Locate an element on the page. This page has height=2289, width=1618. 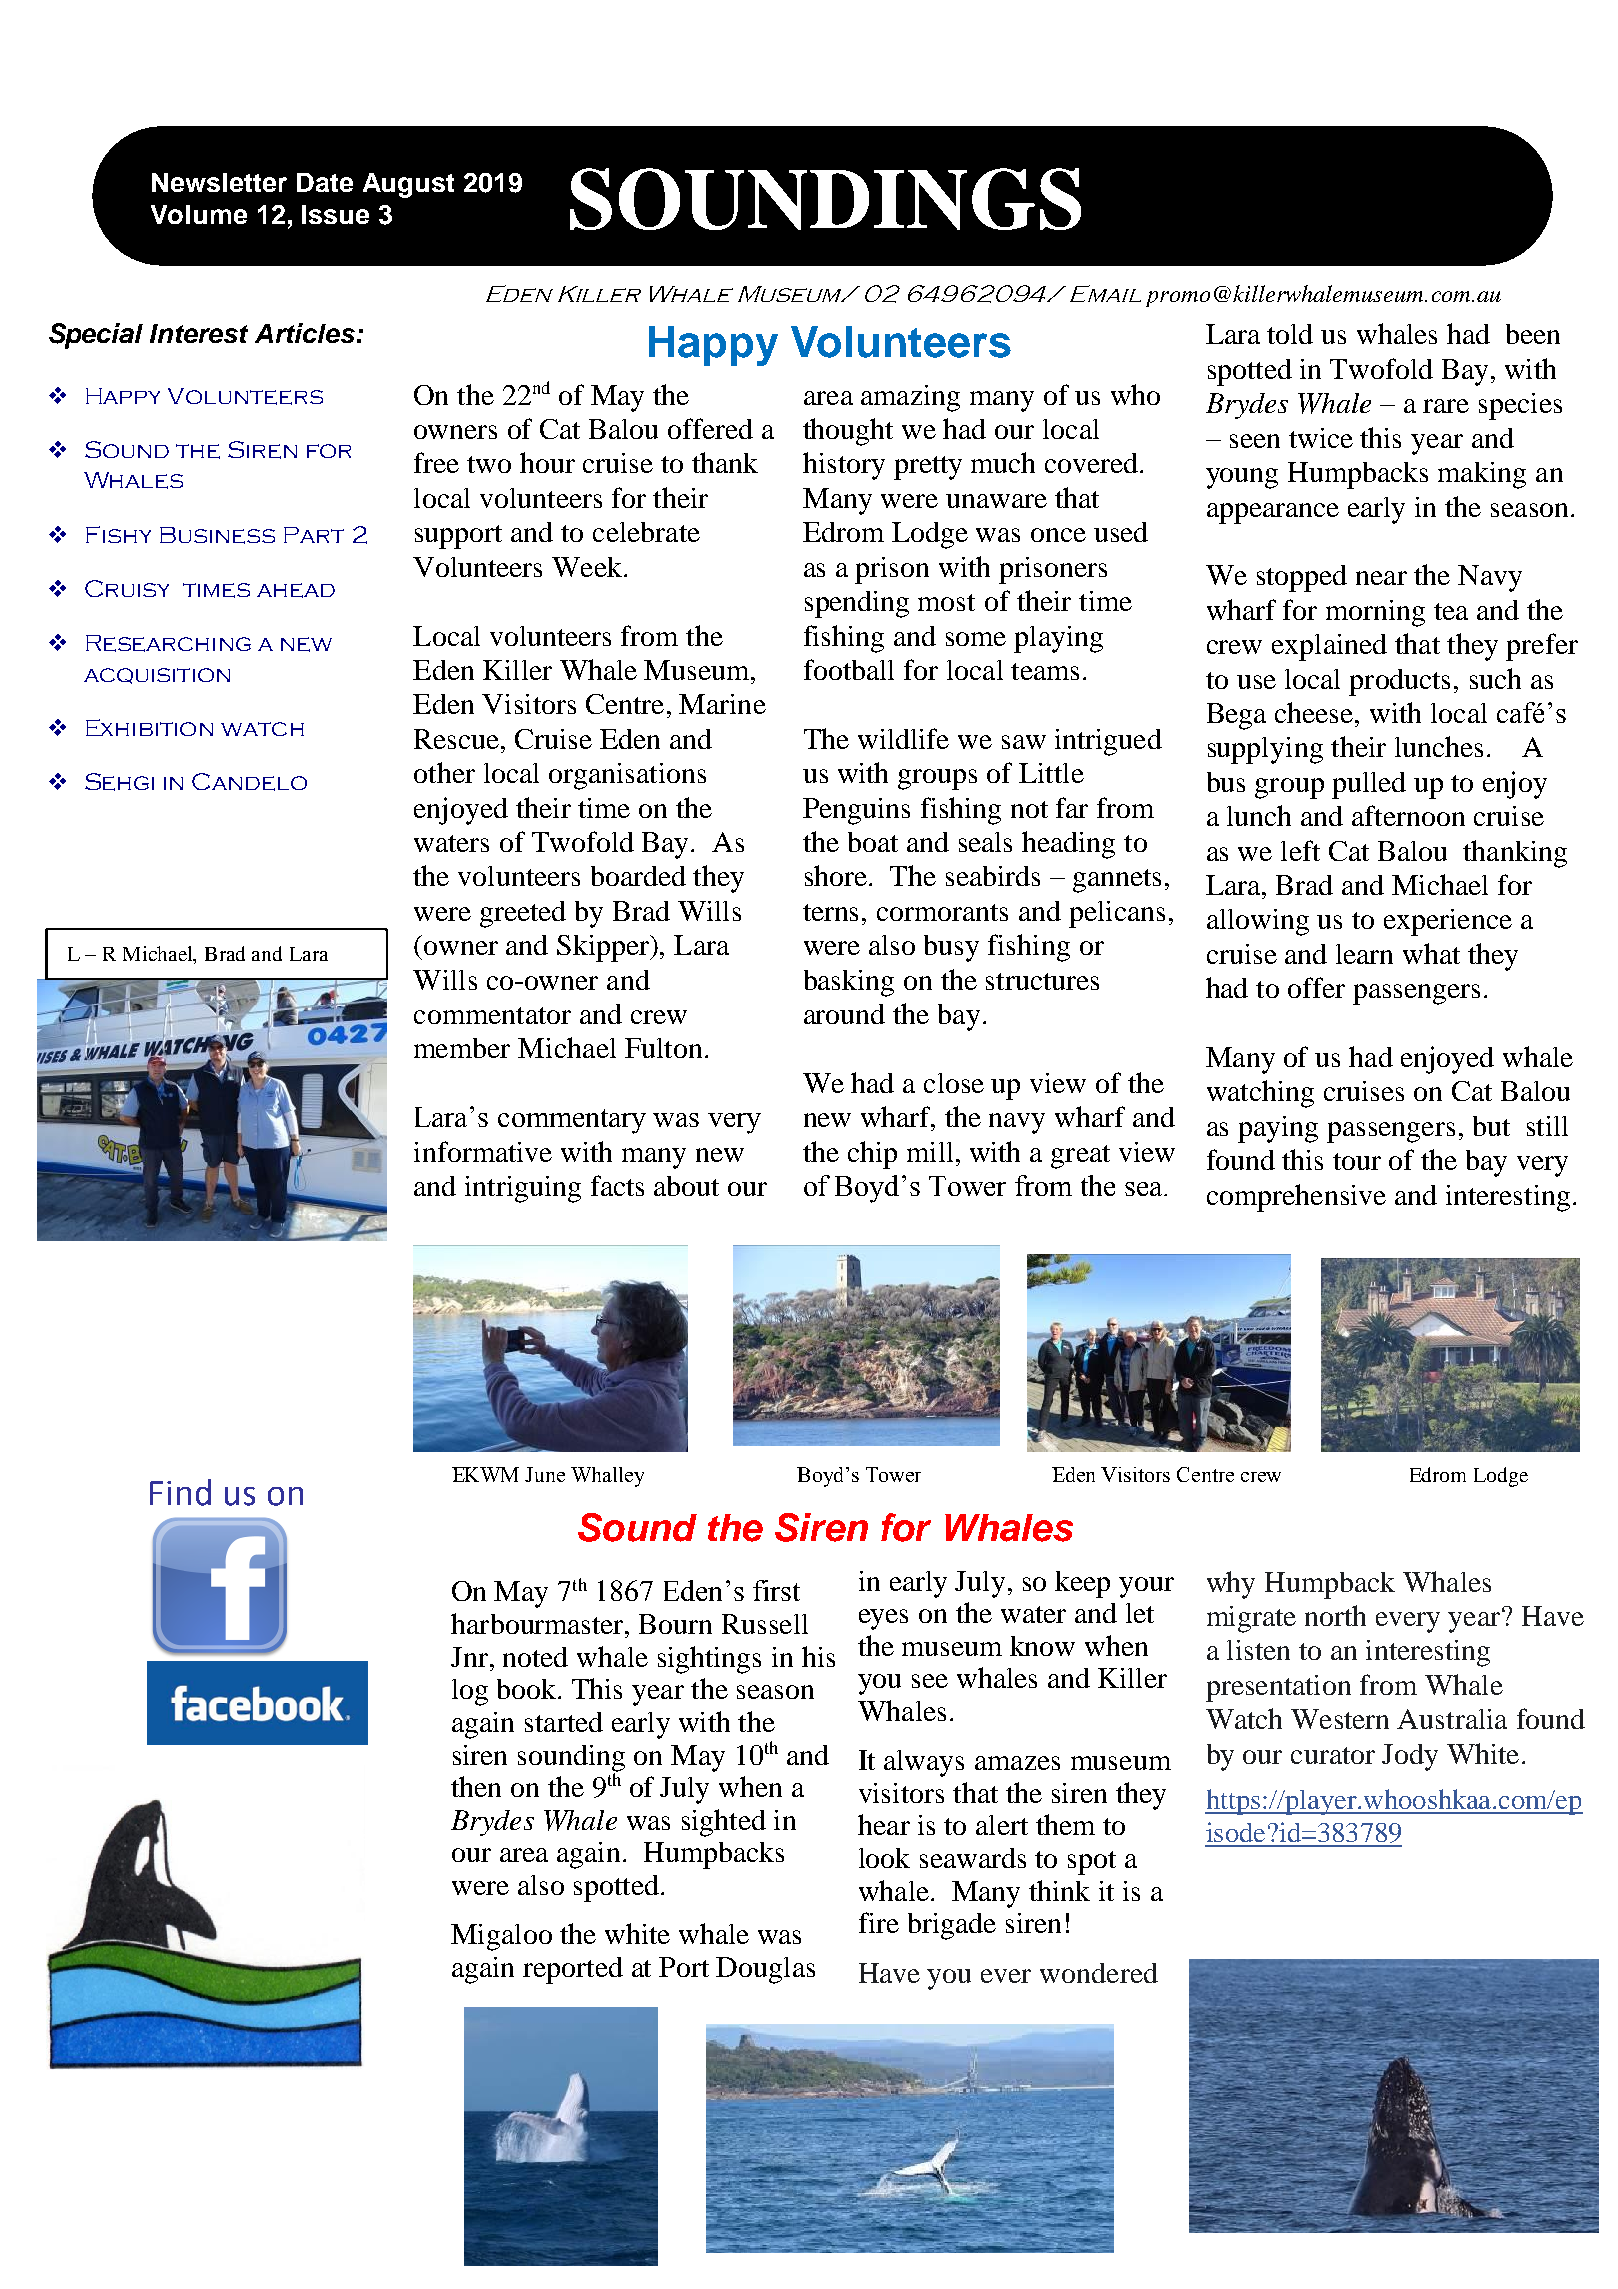
then is located at coordinates (476, 1786).
